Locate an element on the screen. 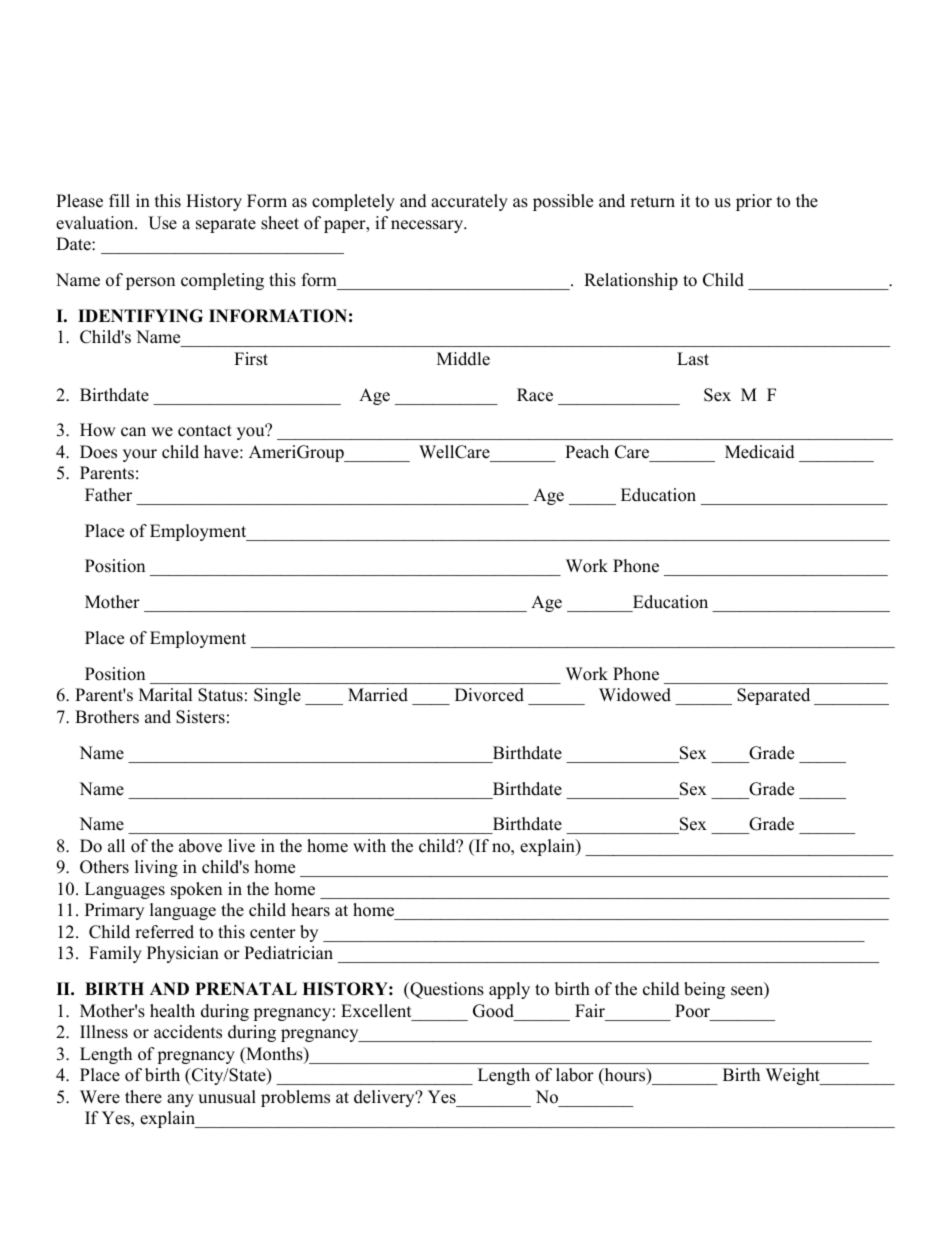  Use is located at coordinates (162, 223).
